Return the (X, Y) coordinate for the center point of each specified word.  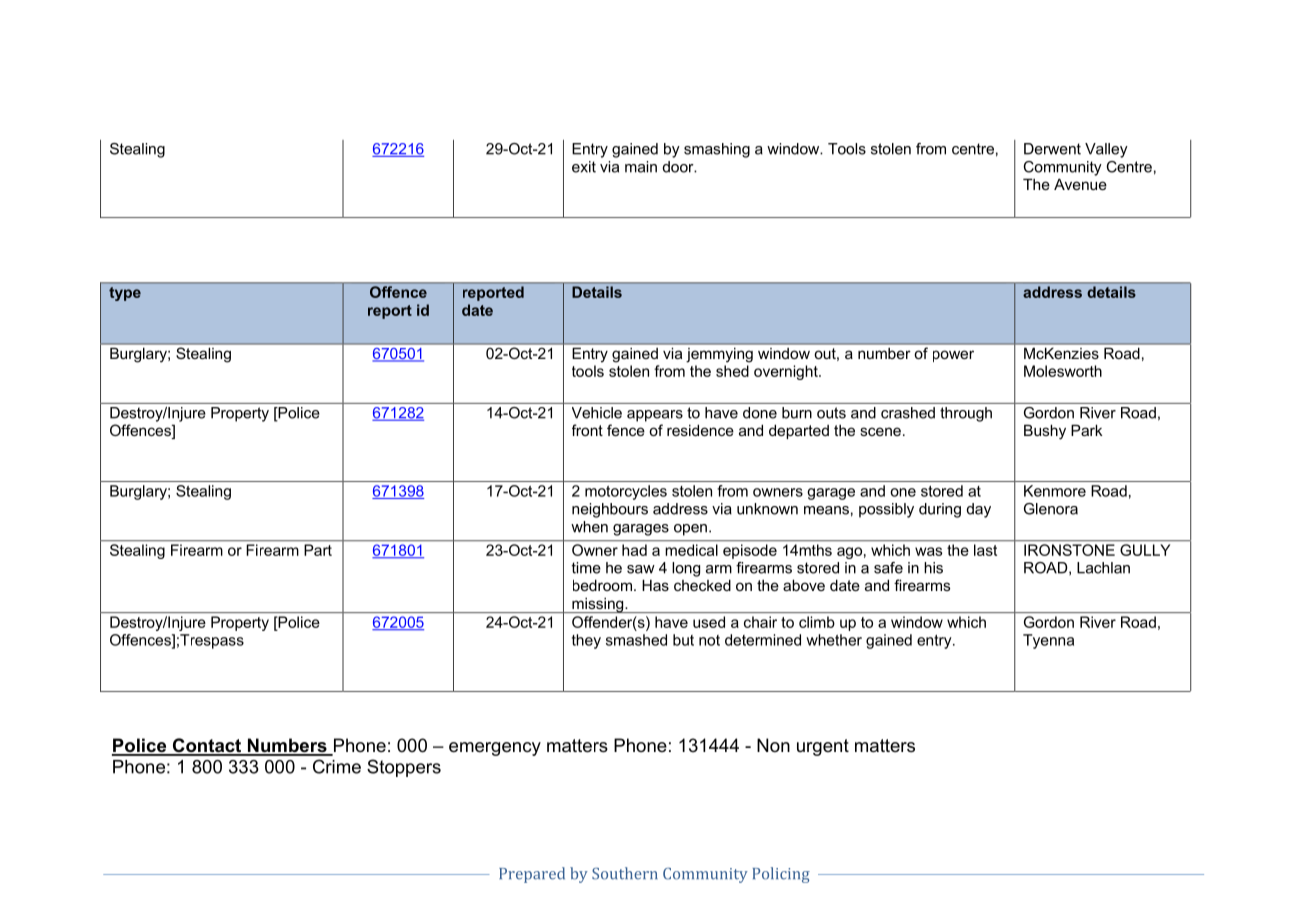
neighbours (610, 510)
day (979, 510)
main (641, 167)
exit (584, 167)
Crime (337, 766)
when (589, 527)
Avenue (1080, 184)
